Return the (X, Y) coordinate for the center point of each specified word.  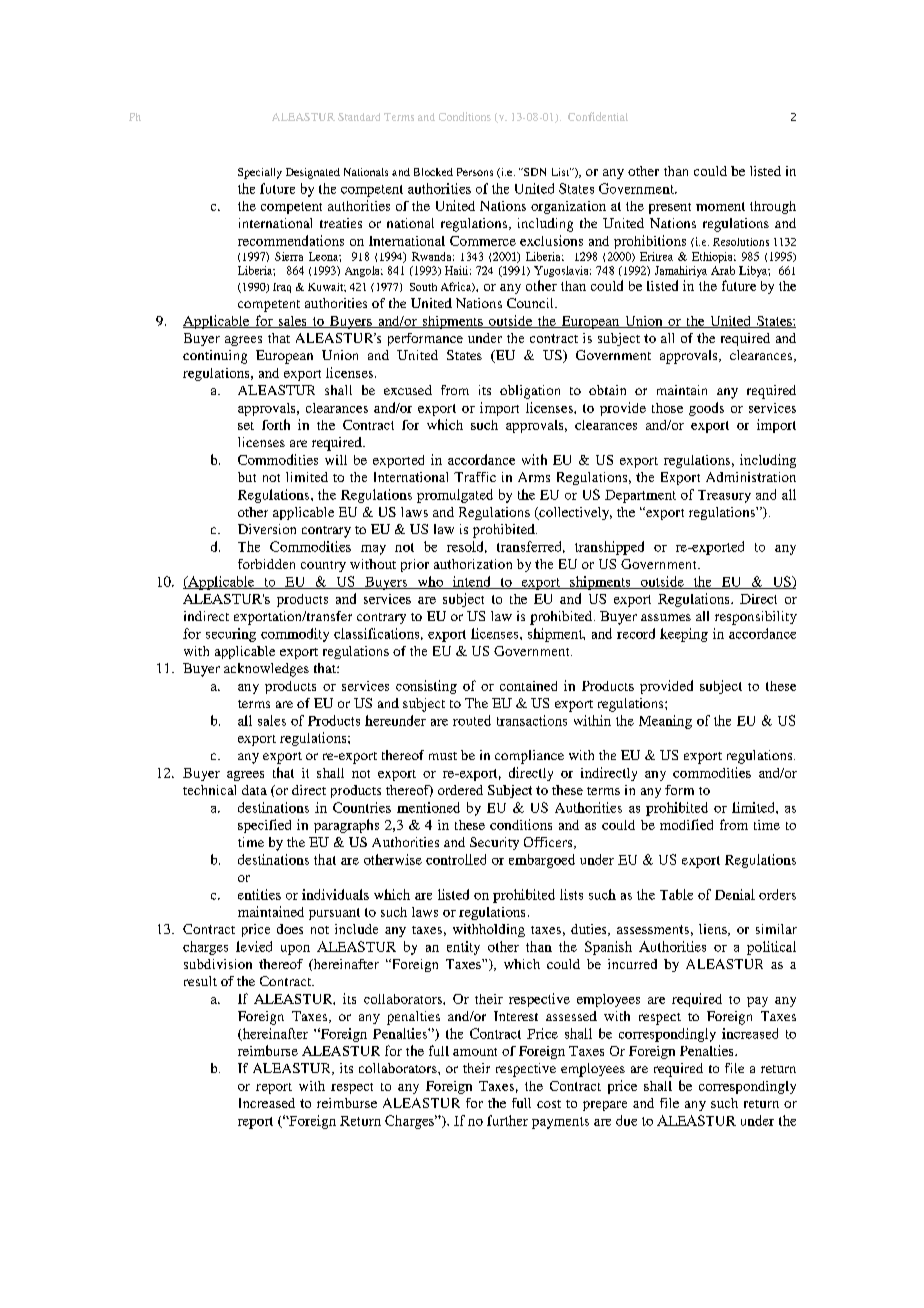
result (200, 981)
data (254, 790)
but (247, 477)
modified (686, 824)
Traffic (475, 477)
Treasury (724, 496)
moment (720, 206)
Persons (475, 172)
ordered (460, 790)
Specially (260, 173)
